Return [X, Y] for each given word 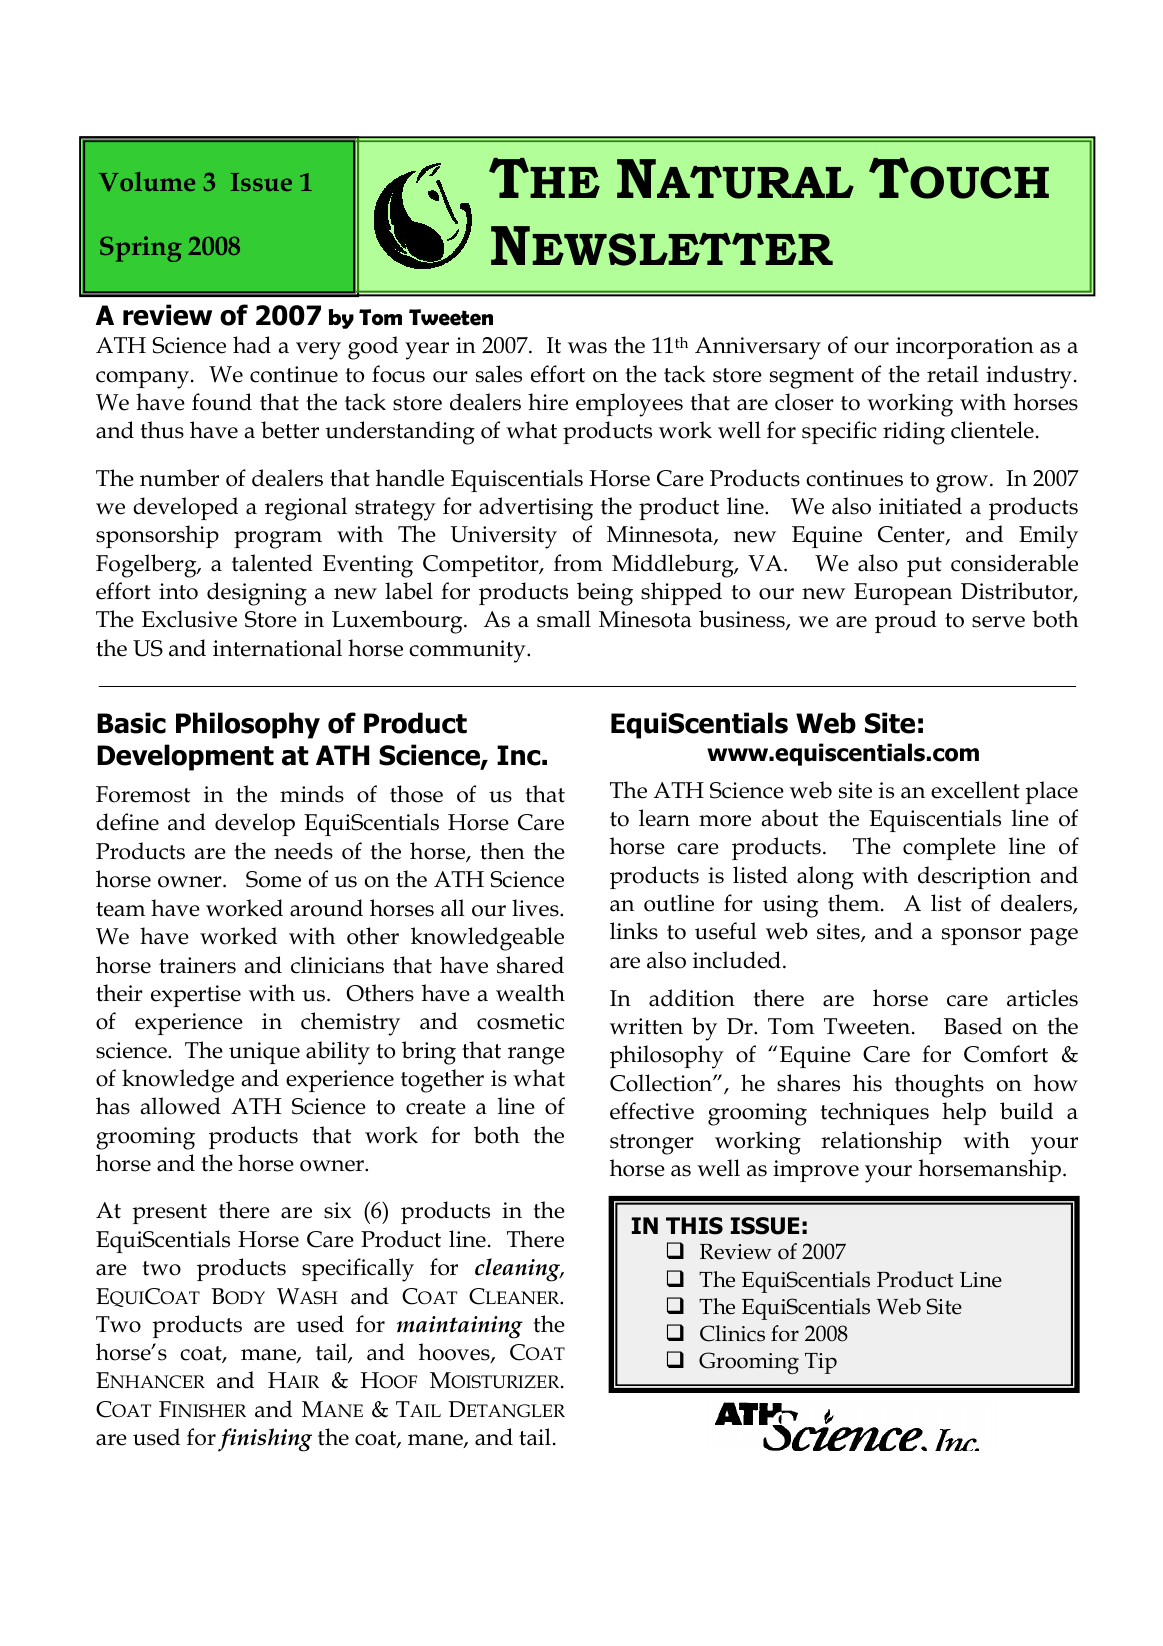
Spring [140, 249]
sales [499, 374]
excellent [975, 790]
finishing [265, 1440]
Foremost [143, 794]
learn [664, 818]
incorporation [965, 348]
